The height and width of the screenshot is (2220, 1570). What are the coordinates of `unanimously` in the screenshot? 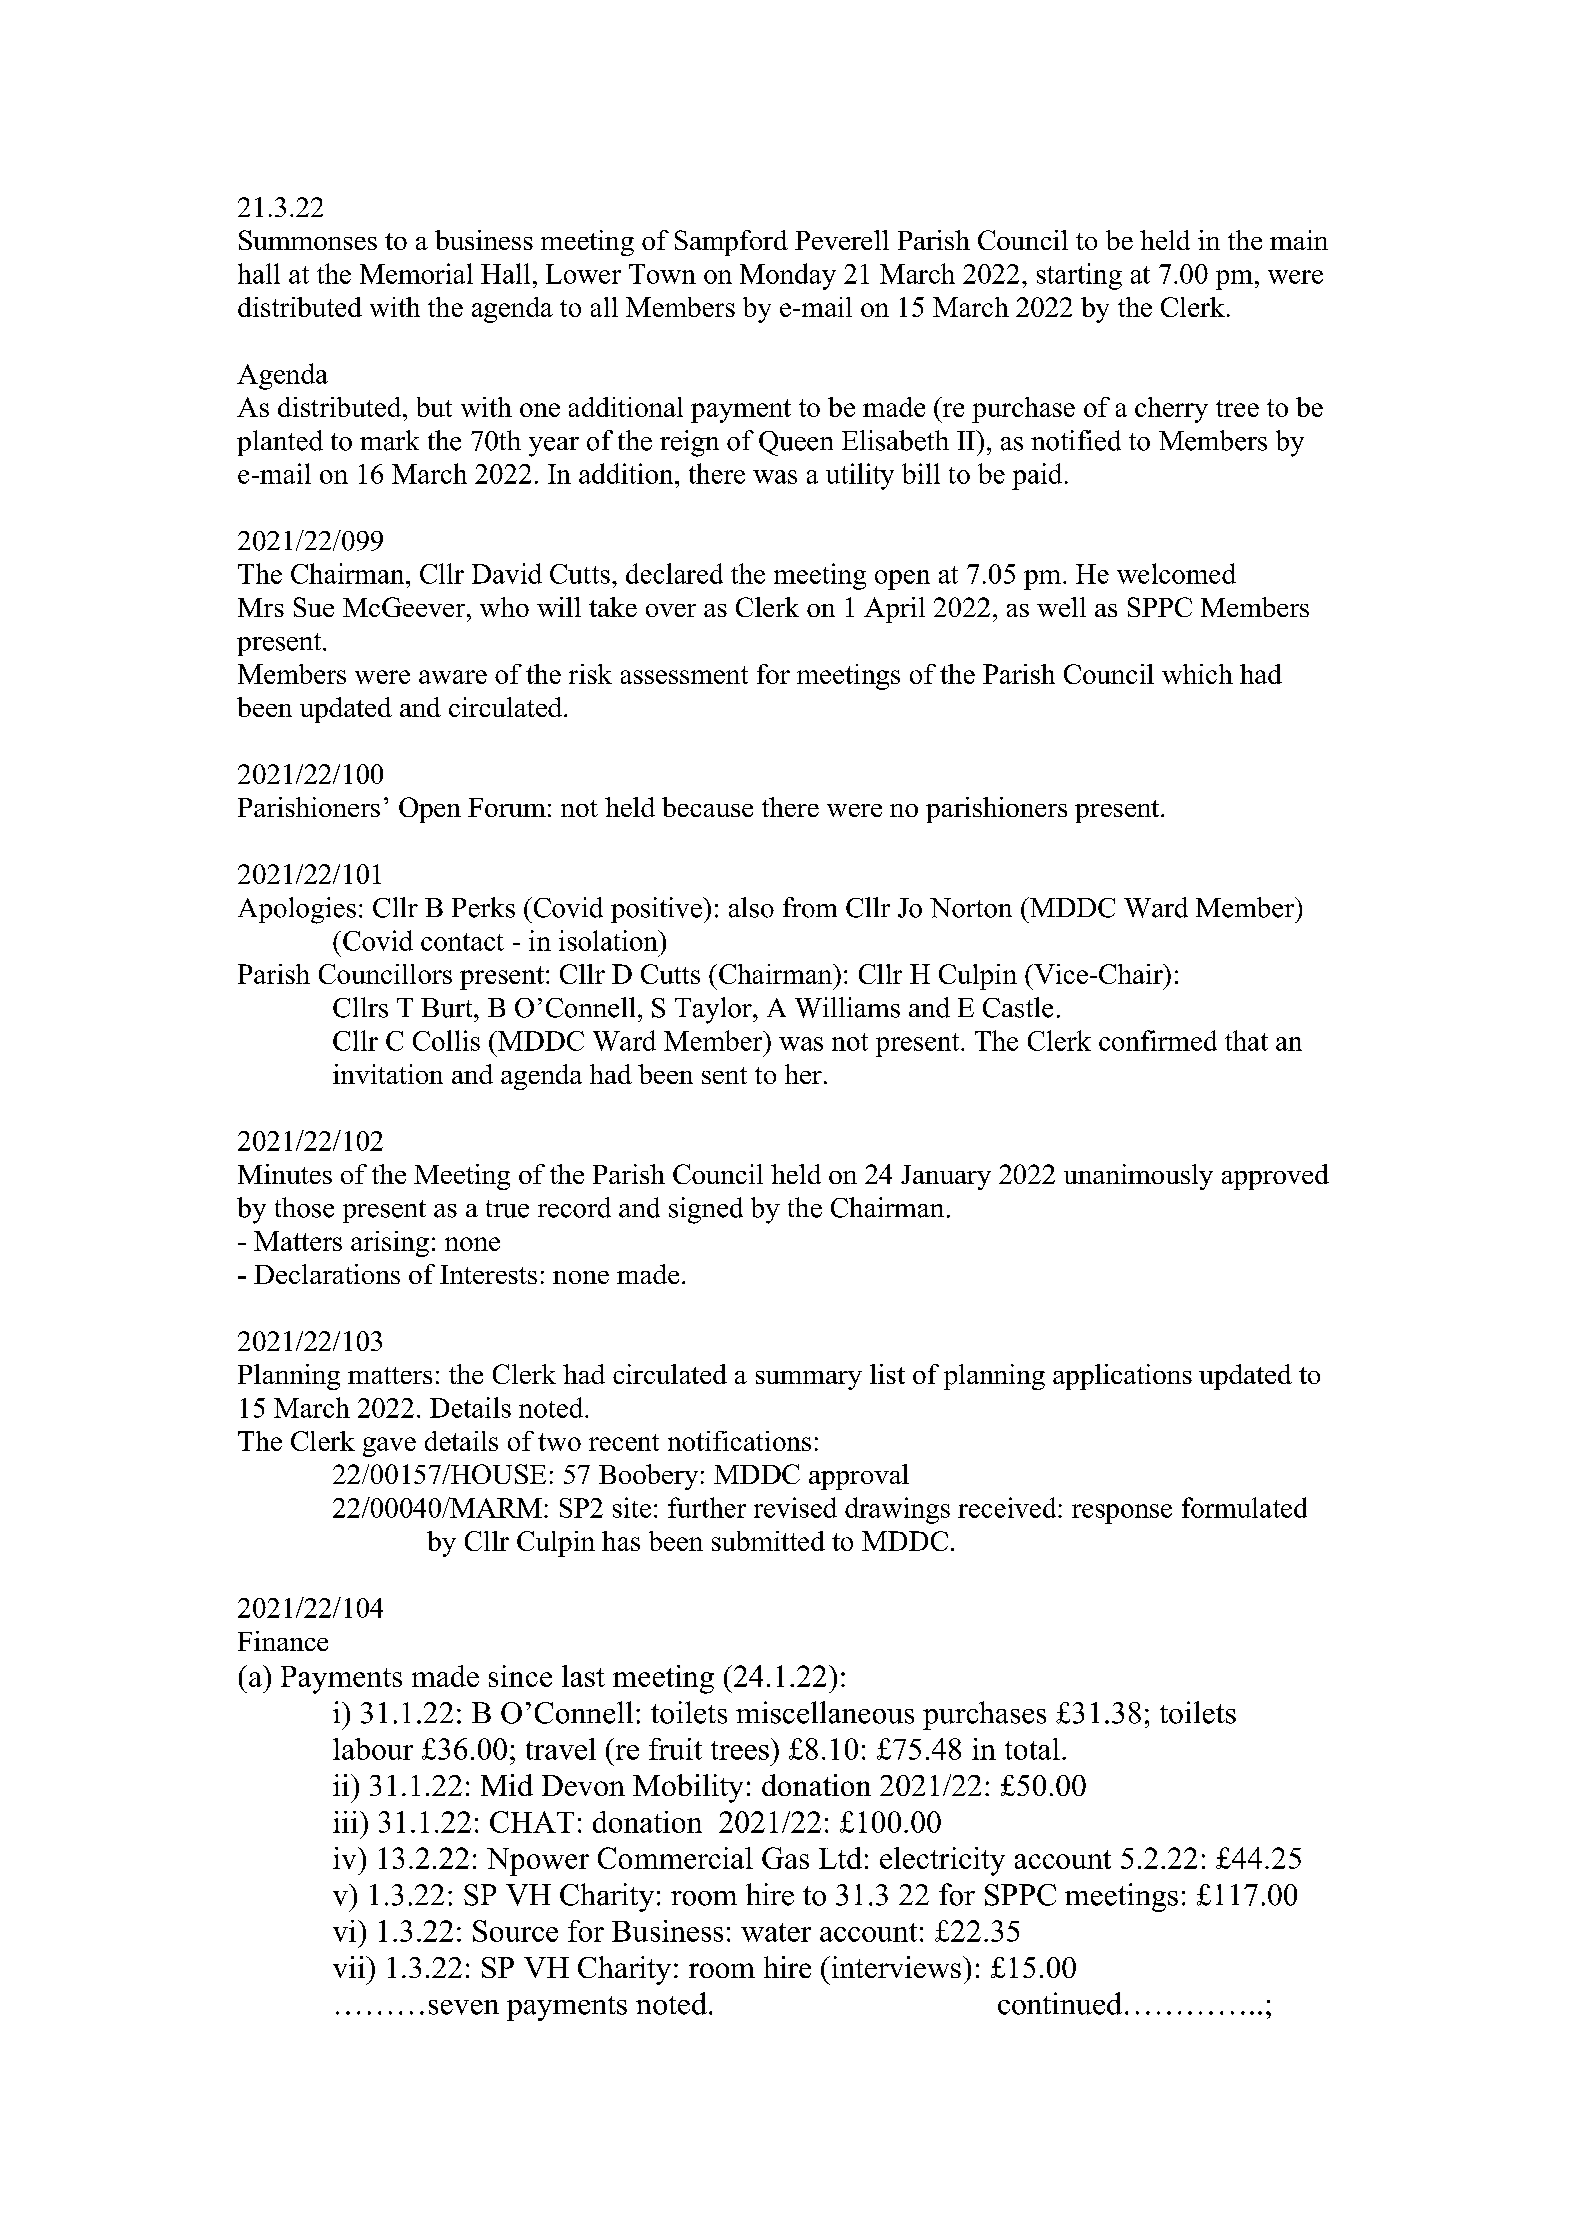 It's located at (1138, 1177).
